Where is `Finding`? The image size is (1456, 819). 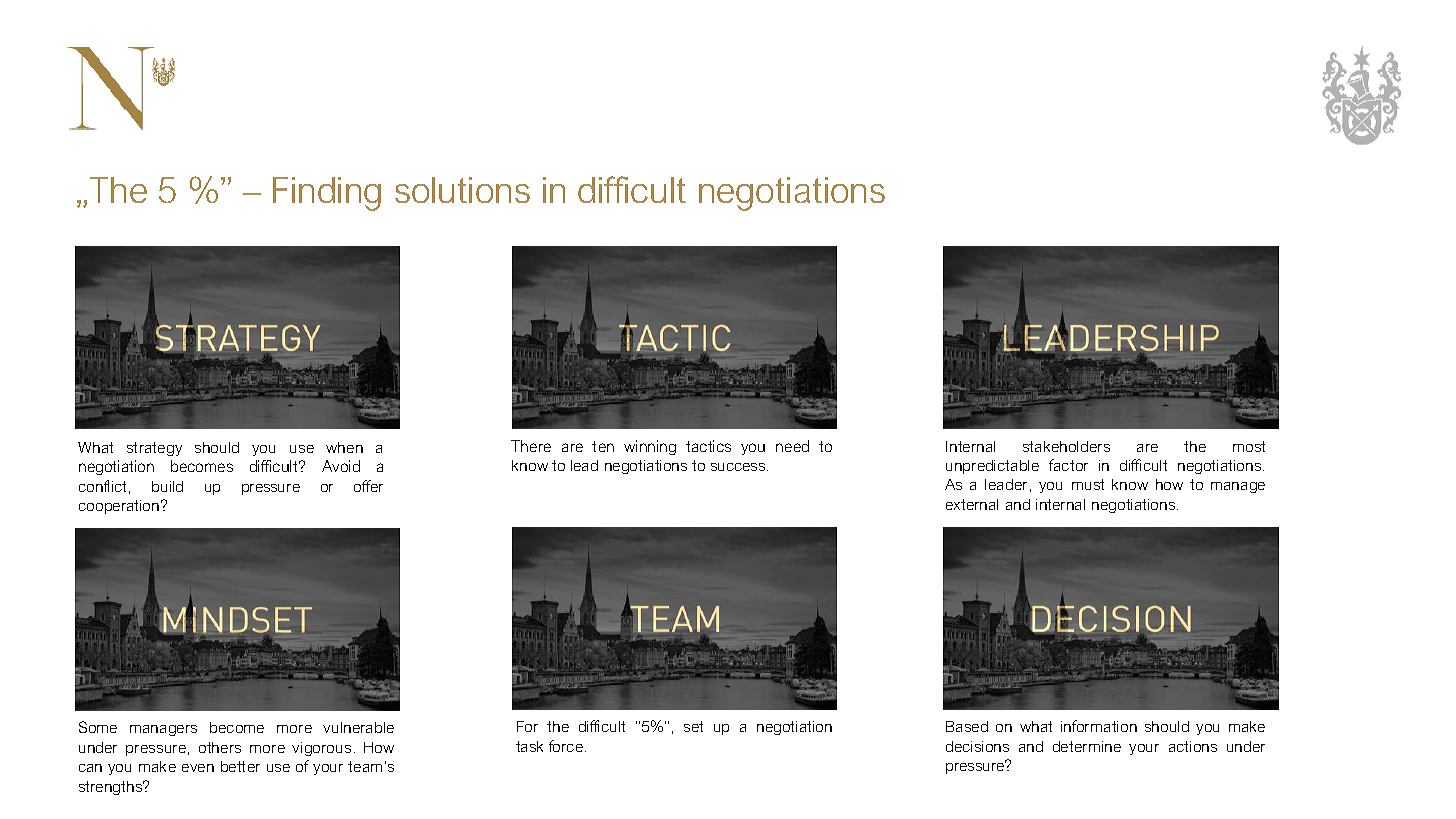
Finding is located at coordinates (327, 194).
